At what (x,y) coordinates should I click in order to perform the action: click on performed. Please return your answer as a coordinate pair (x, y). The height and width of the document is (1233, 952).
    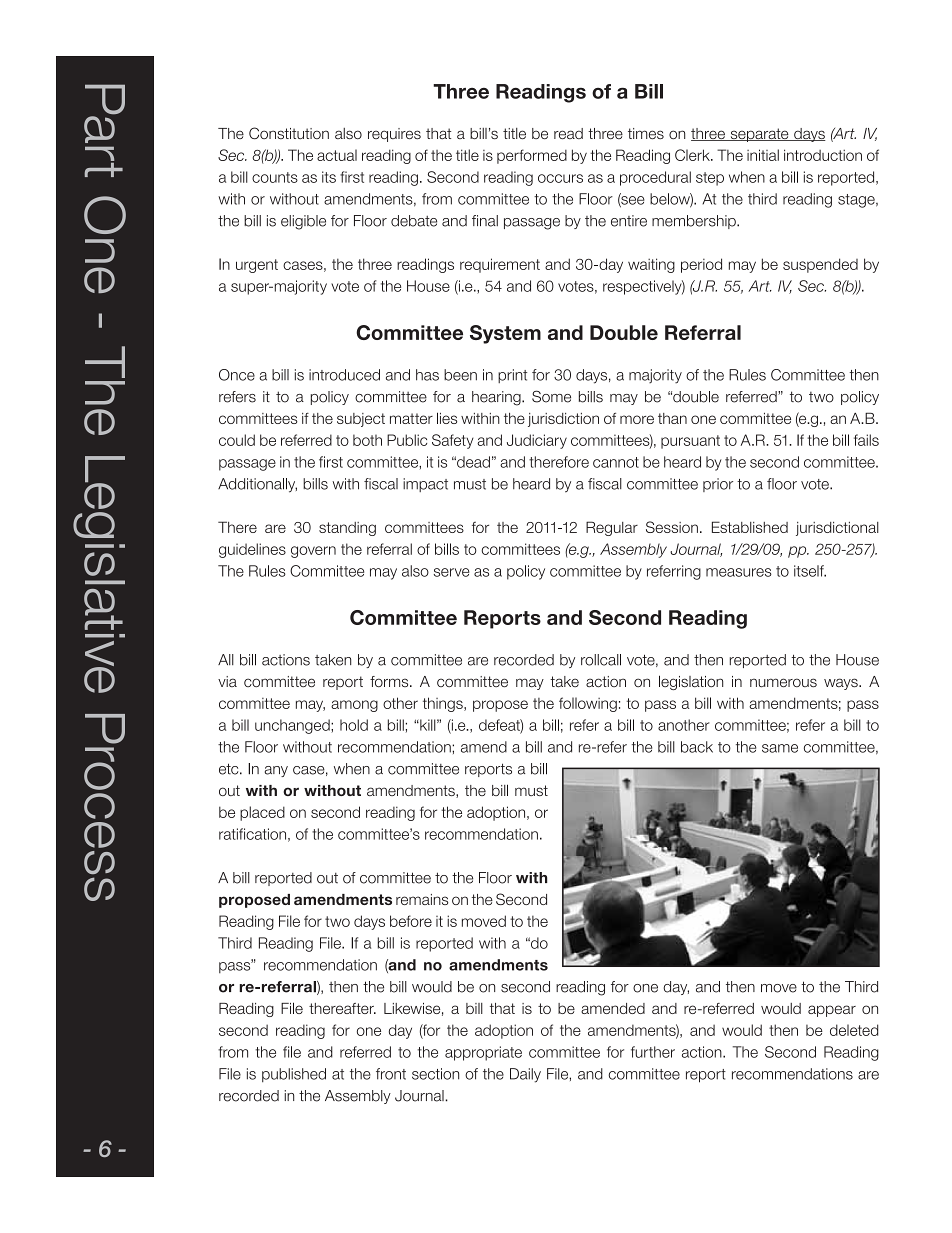
    Looking at the image, I should click on (532, 156).
